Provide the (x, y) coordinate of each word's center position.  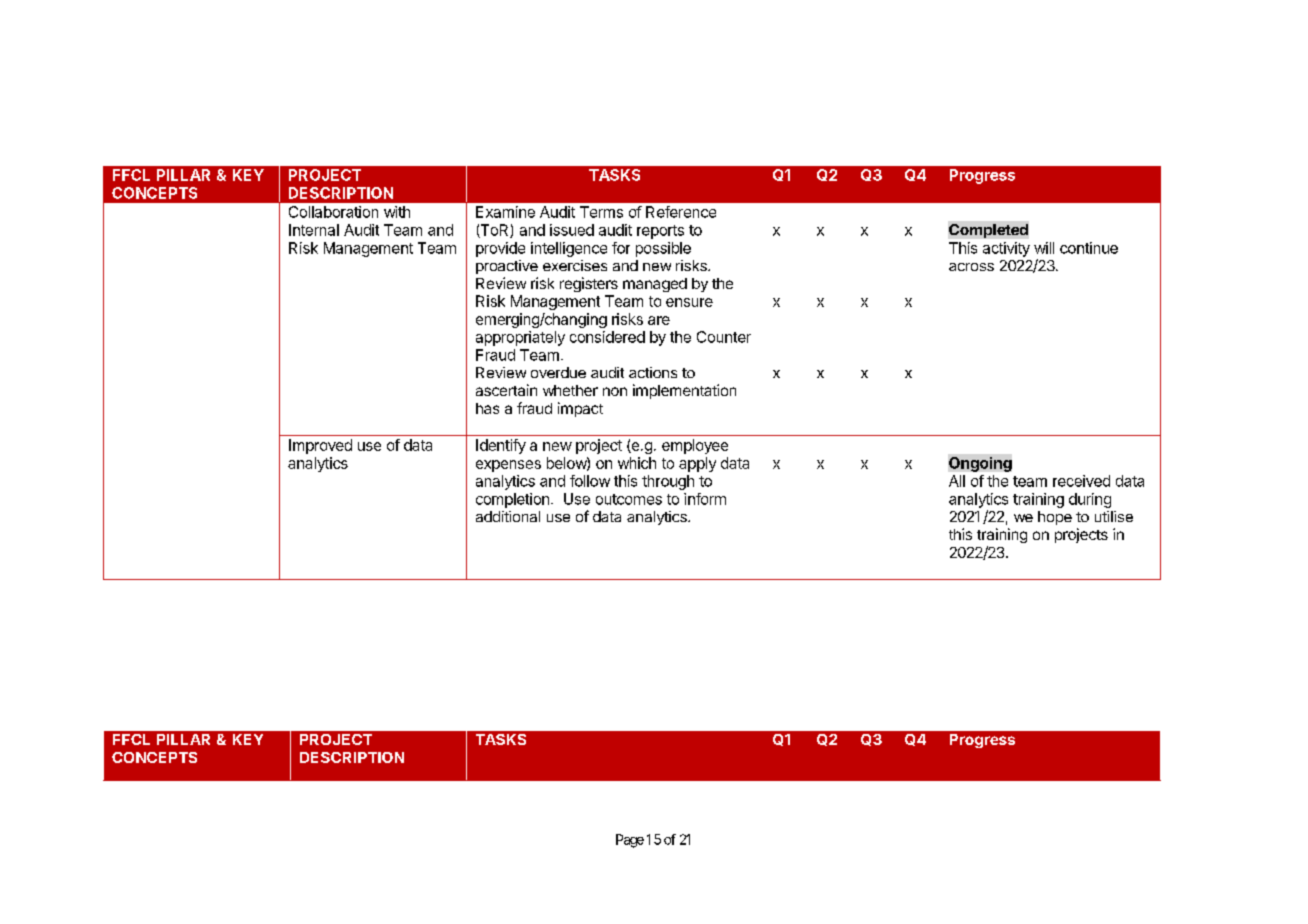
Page (630, 841)
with (397, 212)
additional (508, 516)
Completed (988, 231)
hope (1055, 518)
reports (660, 232)
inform (705, 499)
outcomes (629, 499)
